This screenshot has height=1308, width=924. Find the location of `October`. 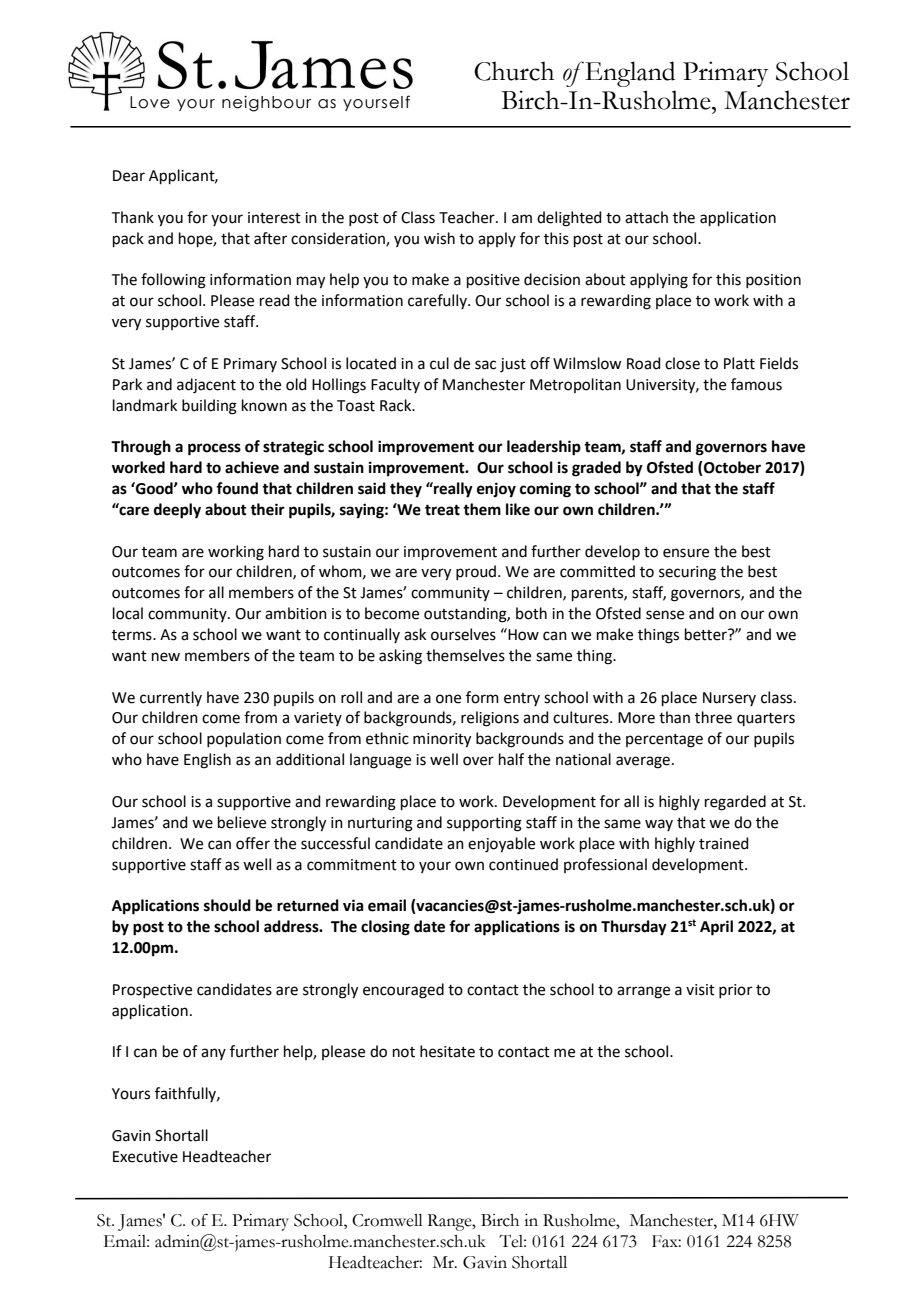

October is located at coordinates (731, 468).
